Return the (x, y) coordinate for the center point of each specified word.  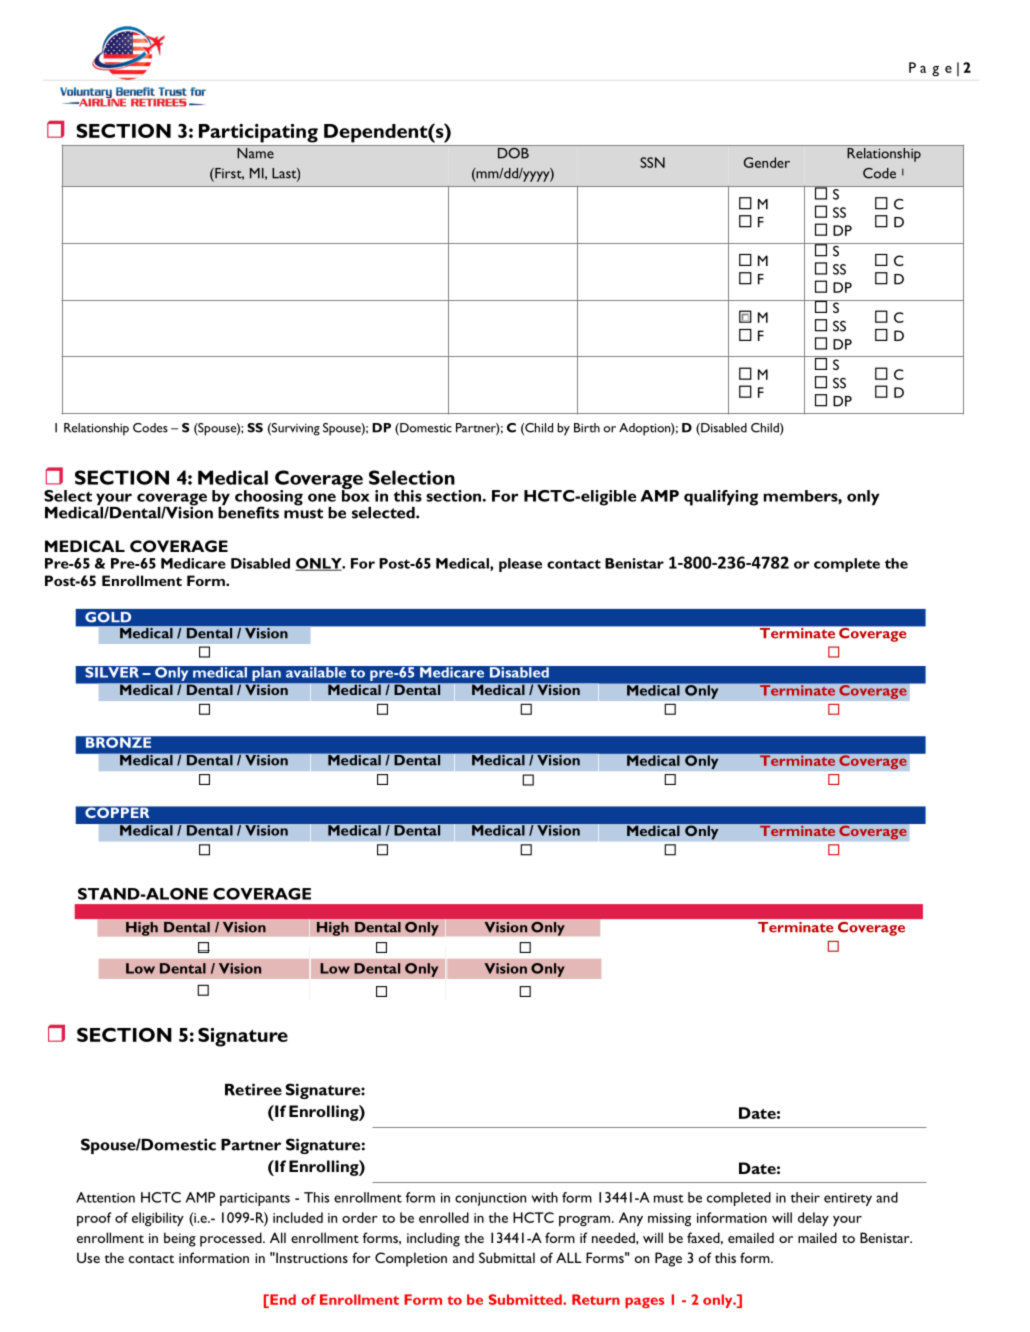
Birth (587, 428)
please (520, 565)
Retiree (253, 1089)
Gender (767, 162)
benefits (248, 511)
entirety (848, 1199)
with (545, 1197)
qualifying (721, 498)
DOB (513, 152)
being (180, 1239)
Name (255, 152)
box (356, 495)
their (805, 1197)
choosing (269, 499)
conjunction (490, 1199)
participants (255, 1199)
